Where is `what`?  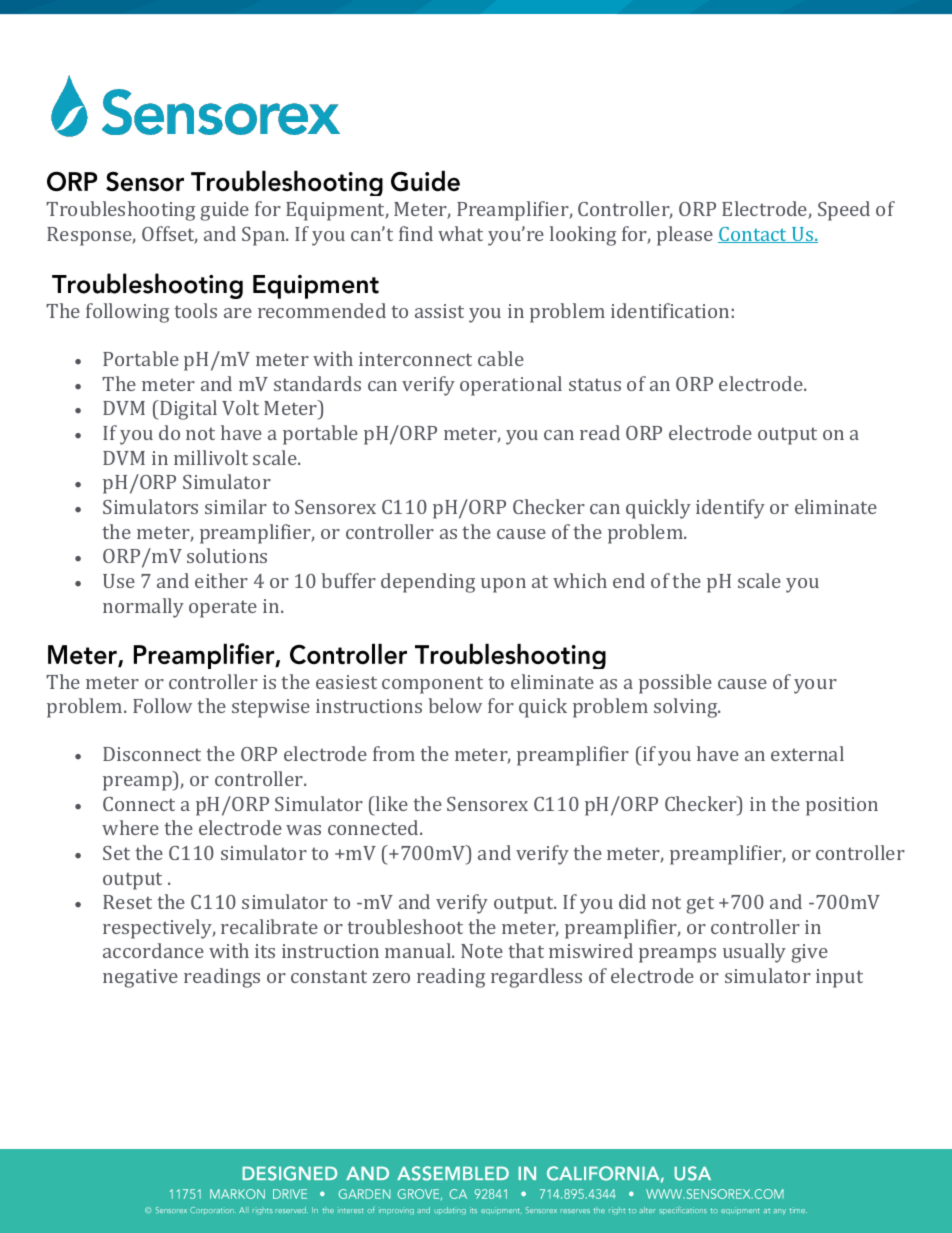 what is located at coordinates (460, 233).
